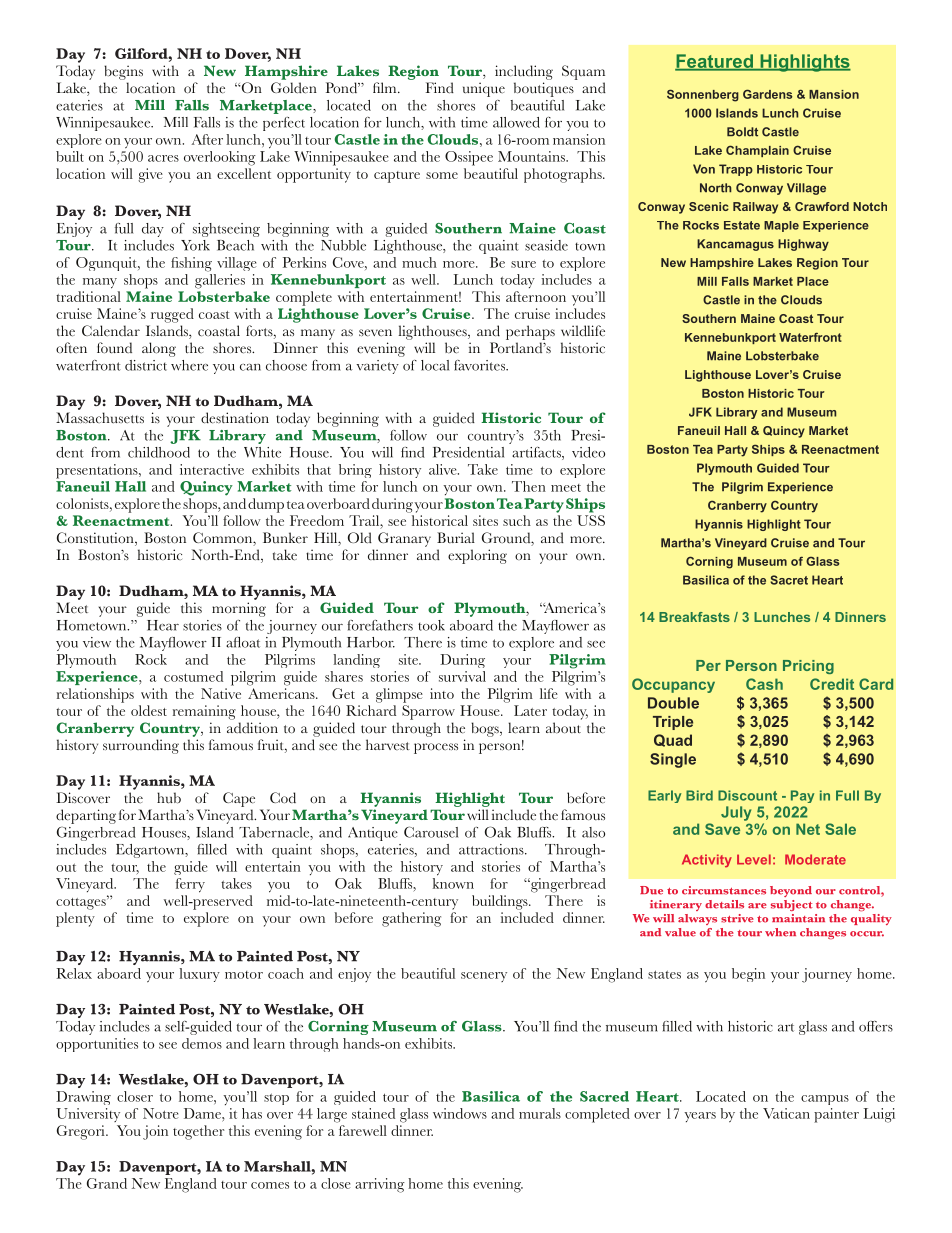 The width and height of the screenshot is (952, 1233). What do you see at coordinates (460, 1113) in the screenshot?
I see `windows` at bounding box center [460, 1113].
